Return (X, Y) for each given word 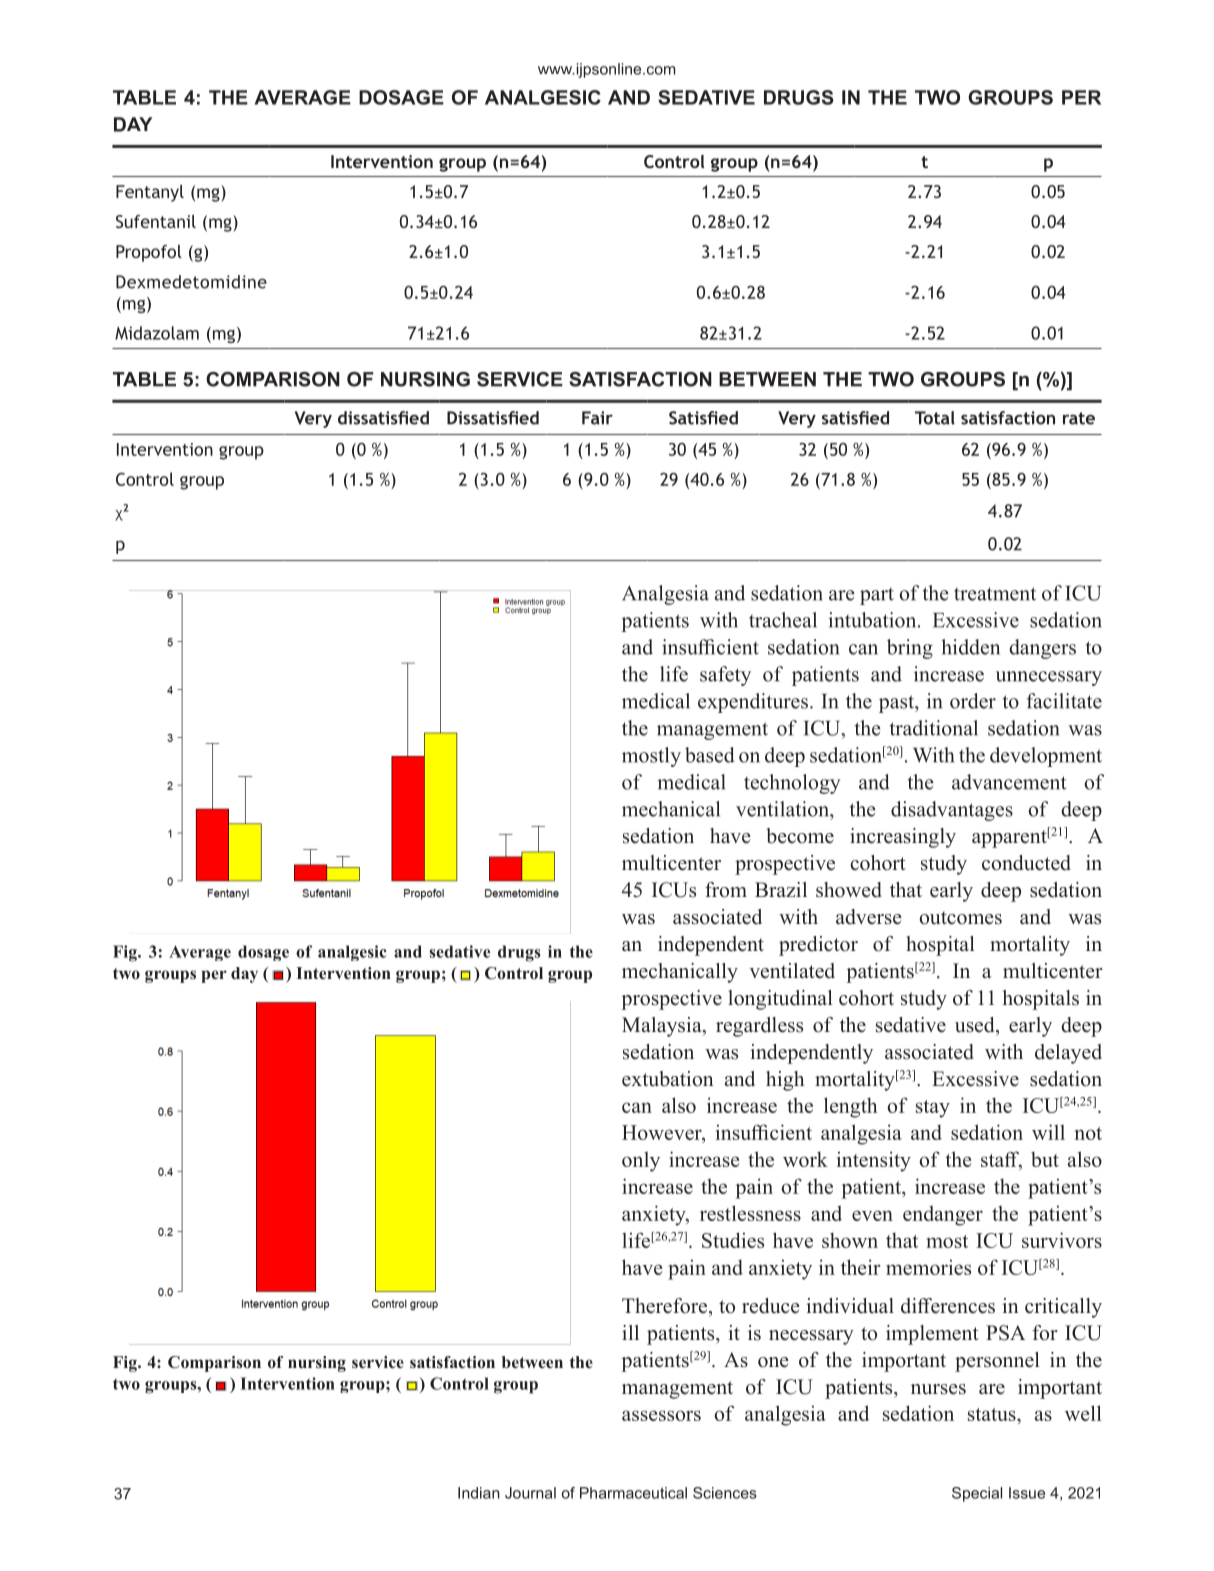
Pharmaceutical (633, 1493)
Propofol (149, 253)
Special (977, 1494)
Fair (597, 418)
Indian (479, 1493)
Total (935, 418)
